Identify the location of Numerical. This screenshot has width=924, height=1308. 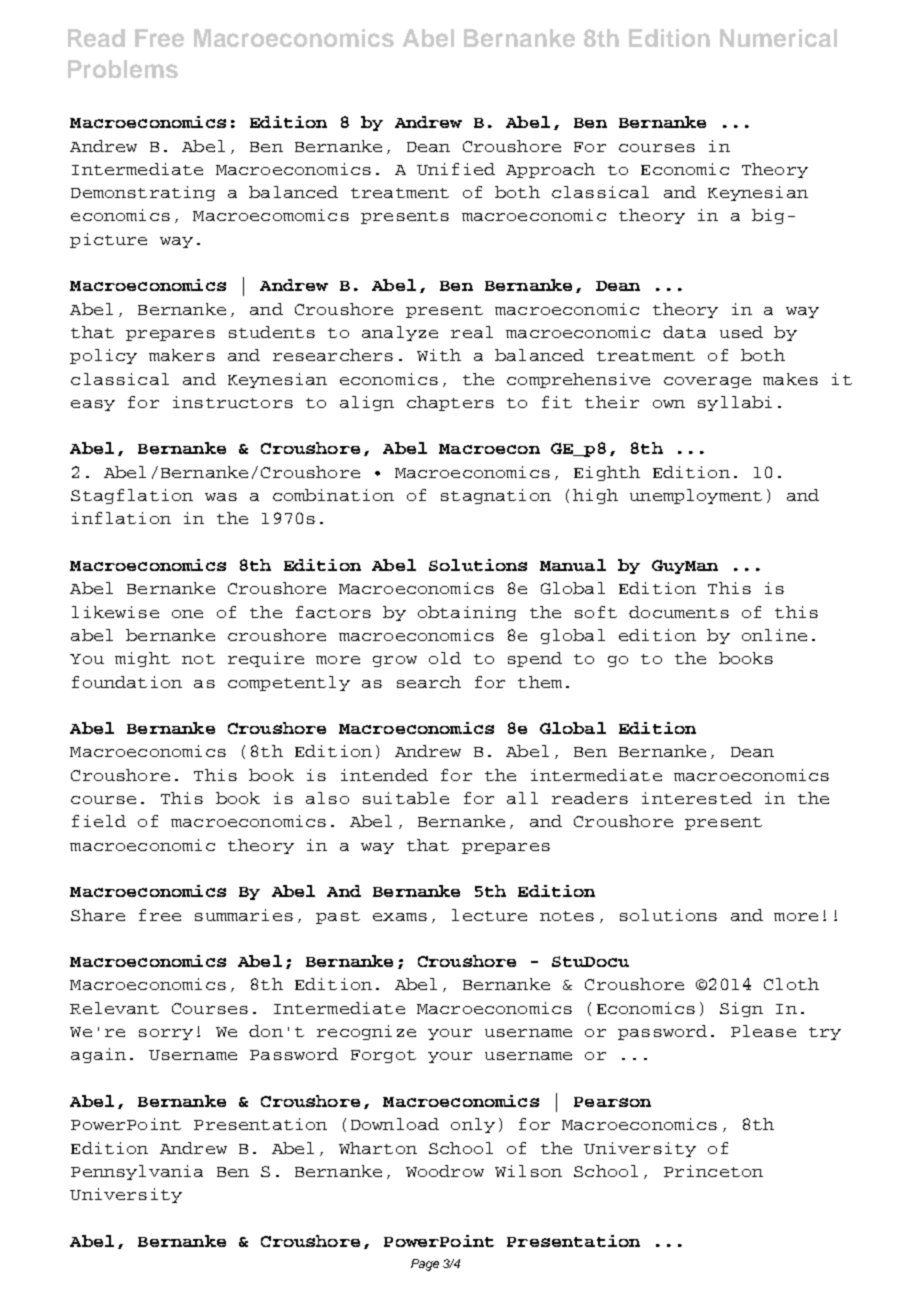
(778, 38).
